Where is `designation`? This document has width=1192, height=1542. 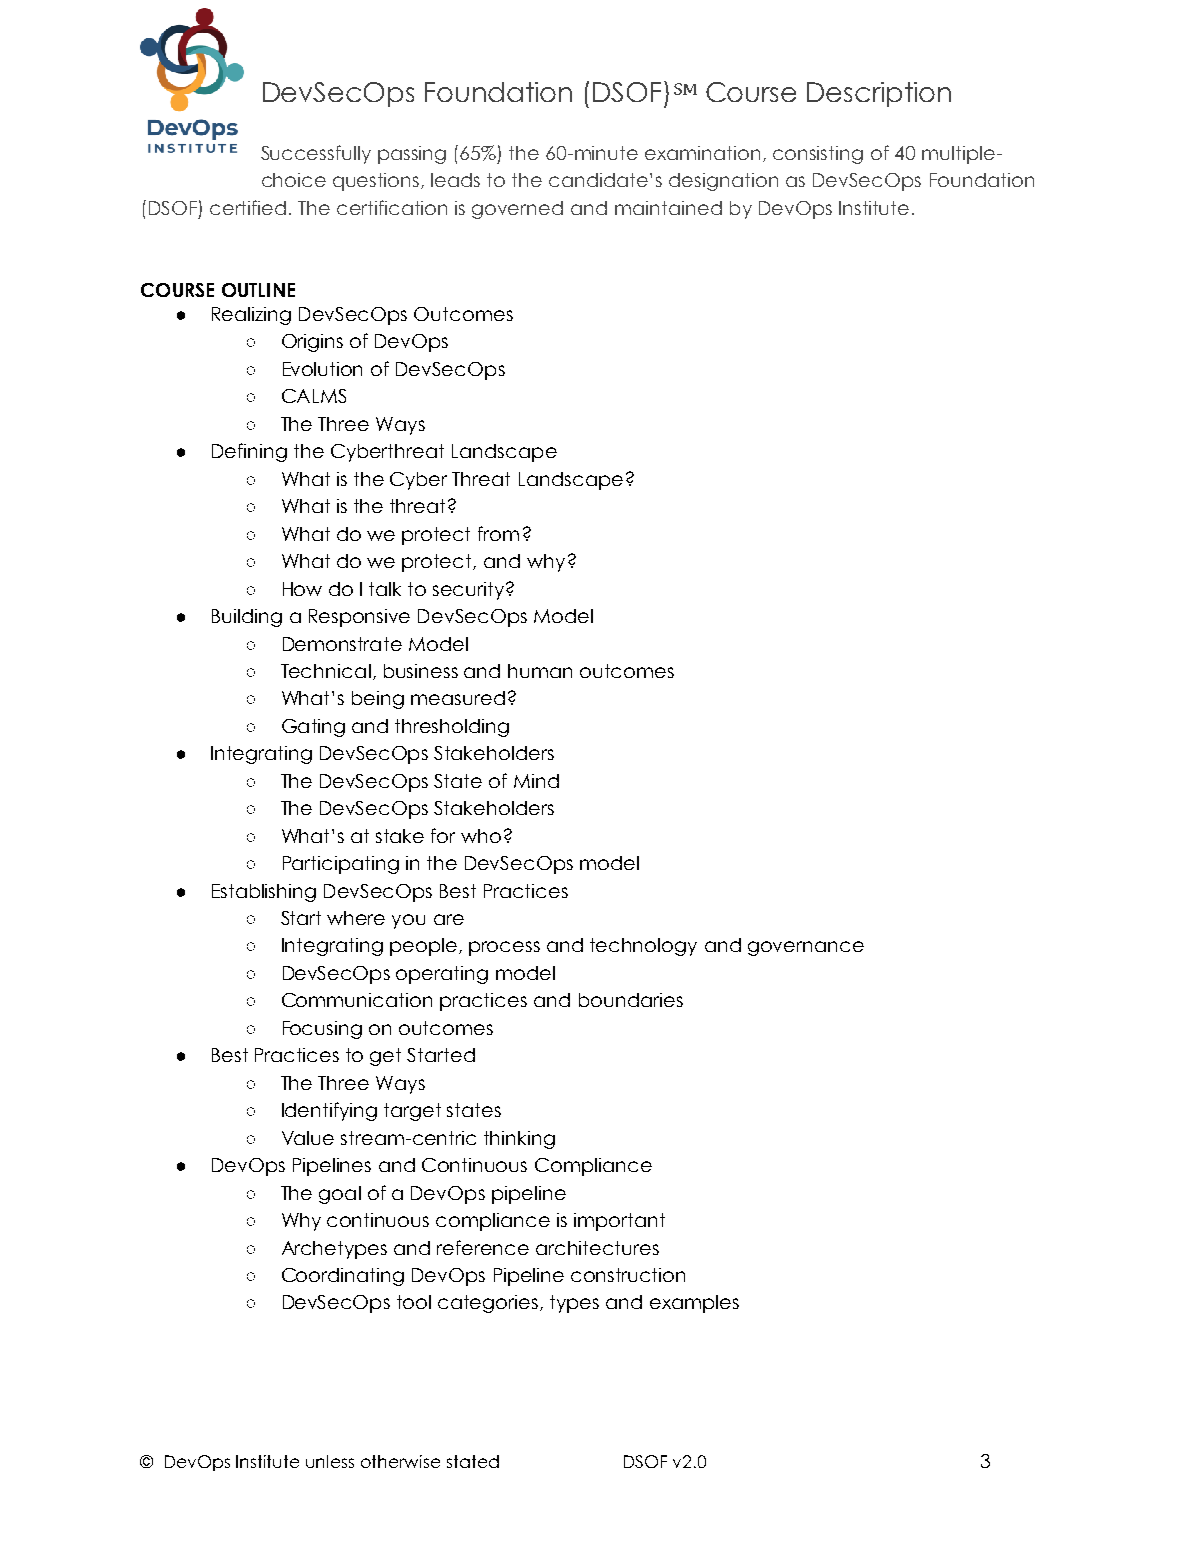 designation is located at coordinates (723, 182).
